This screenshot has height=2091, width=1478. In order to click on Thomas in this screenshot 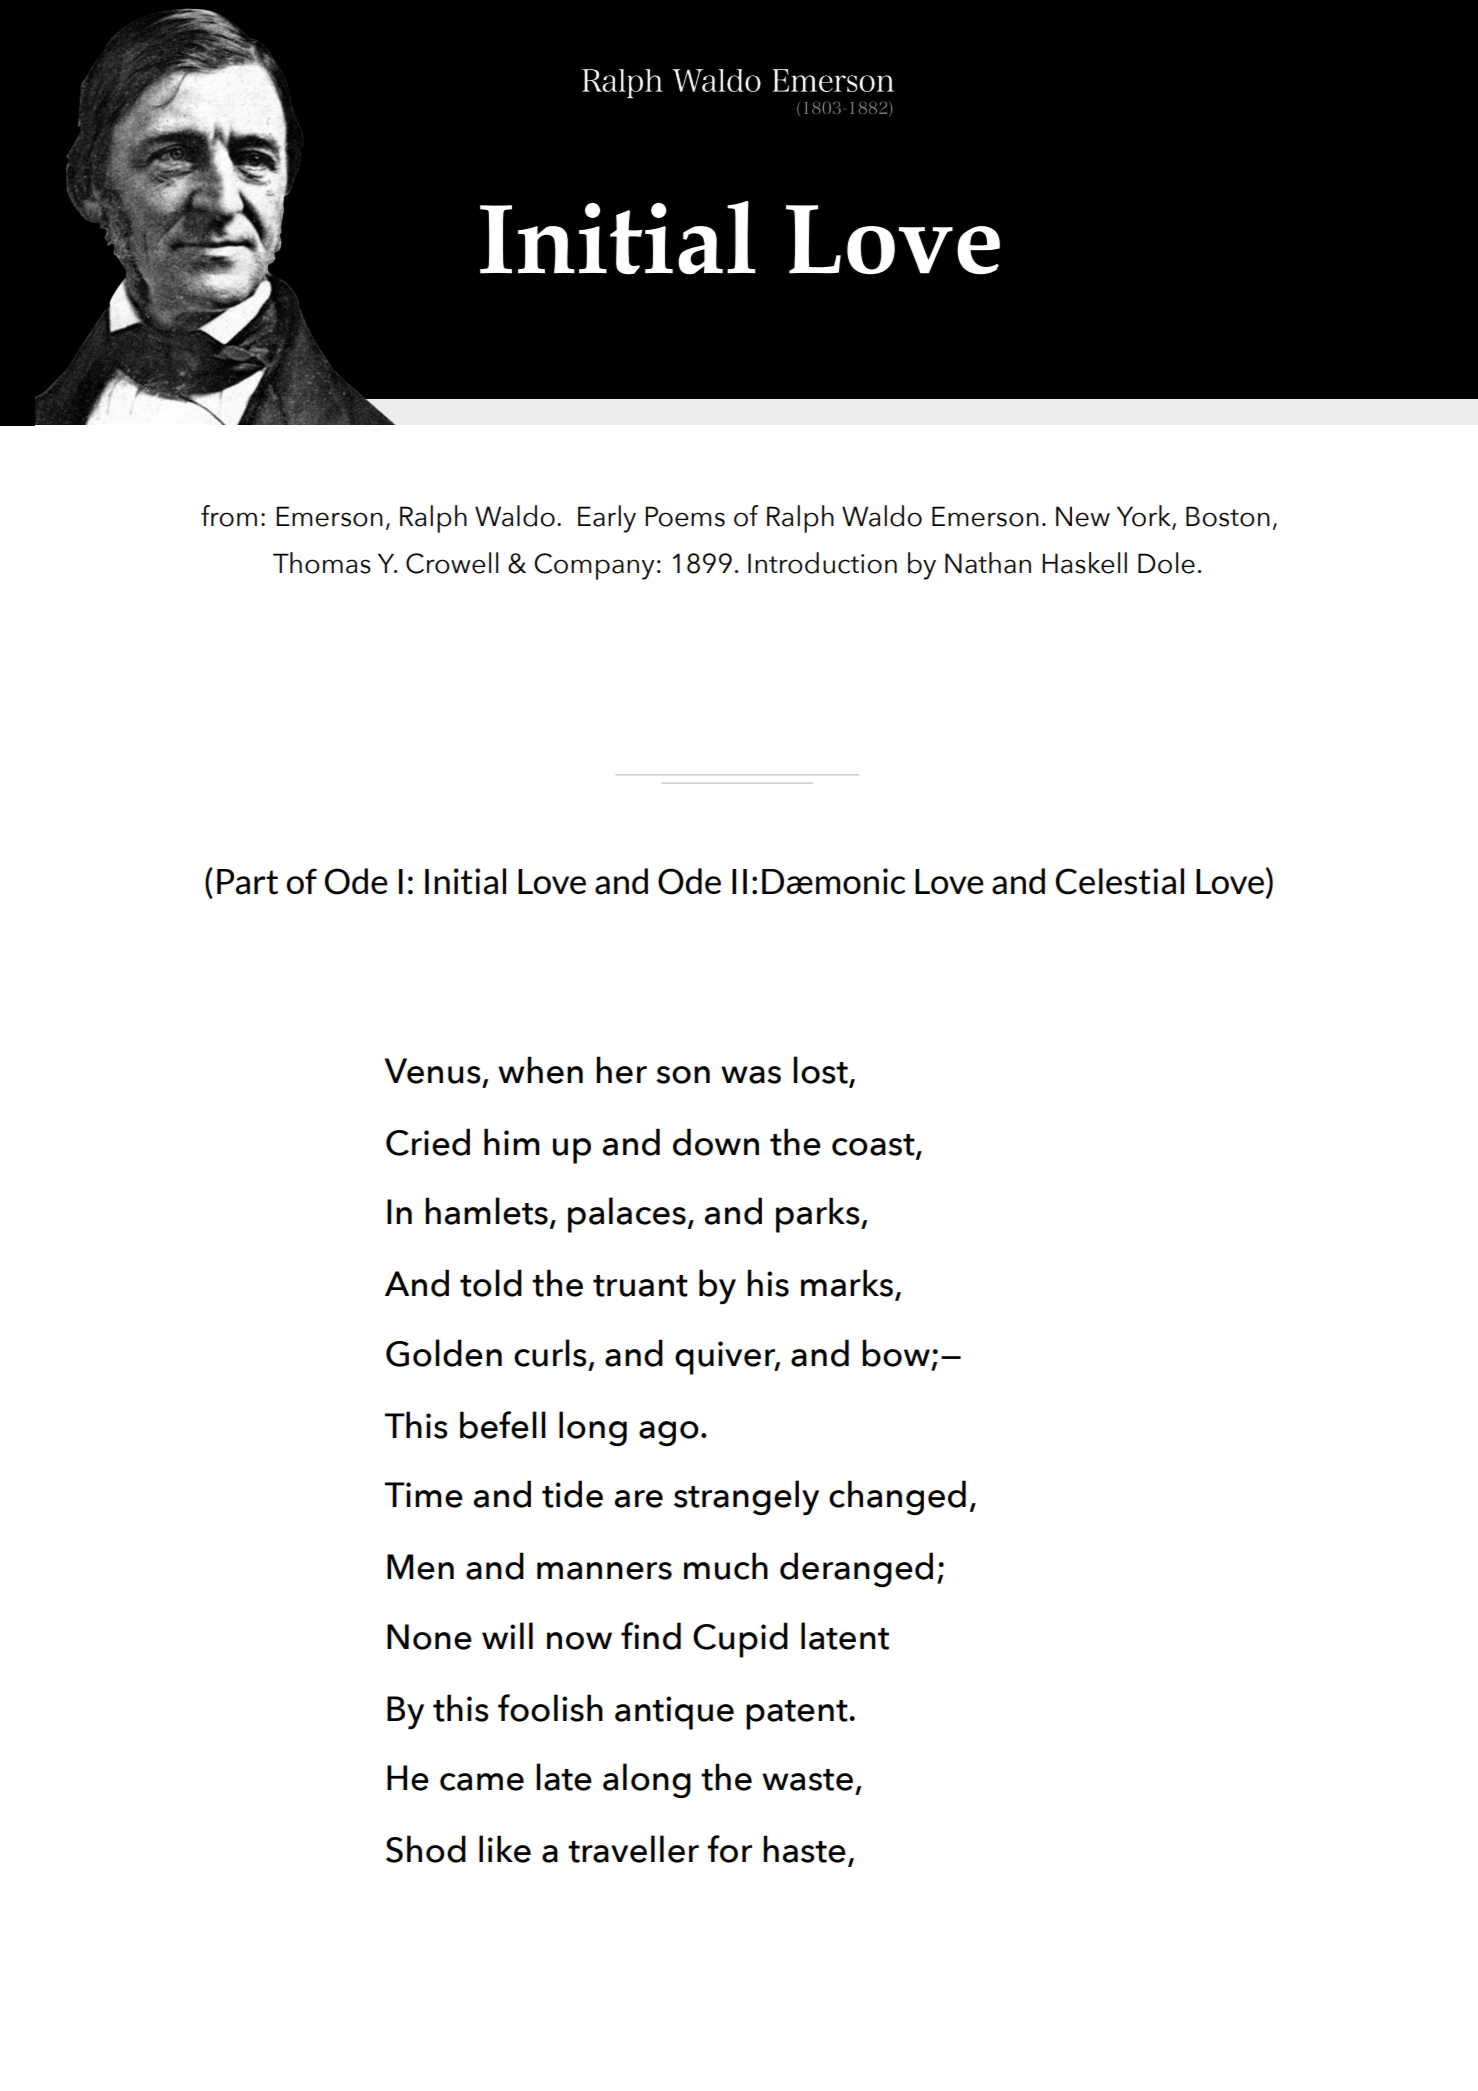, I will do `click(322, 563)`.
